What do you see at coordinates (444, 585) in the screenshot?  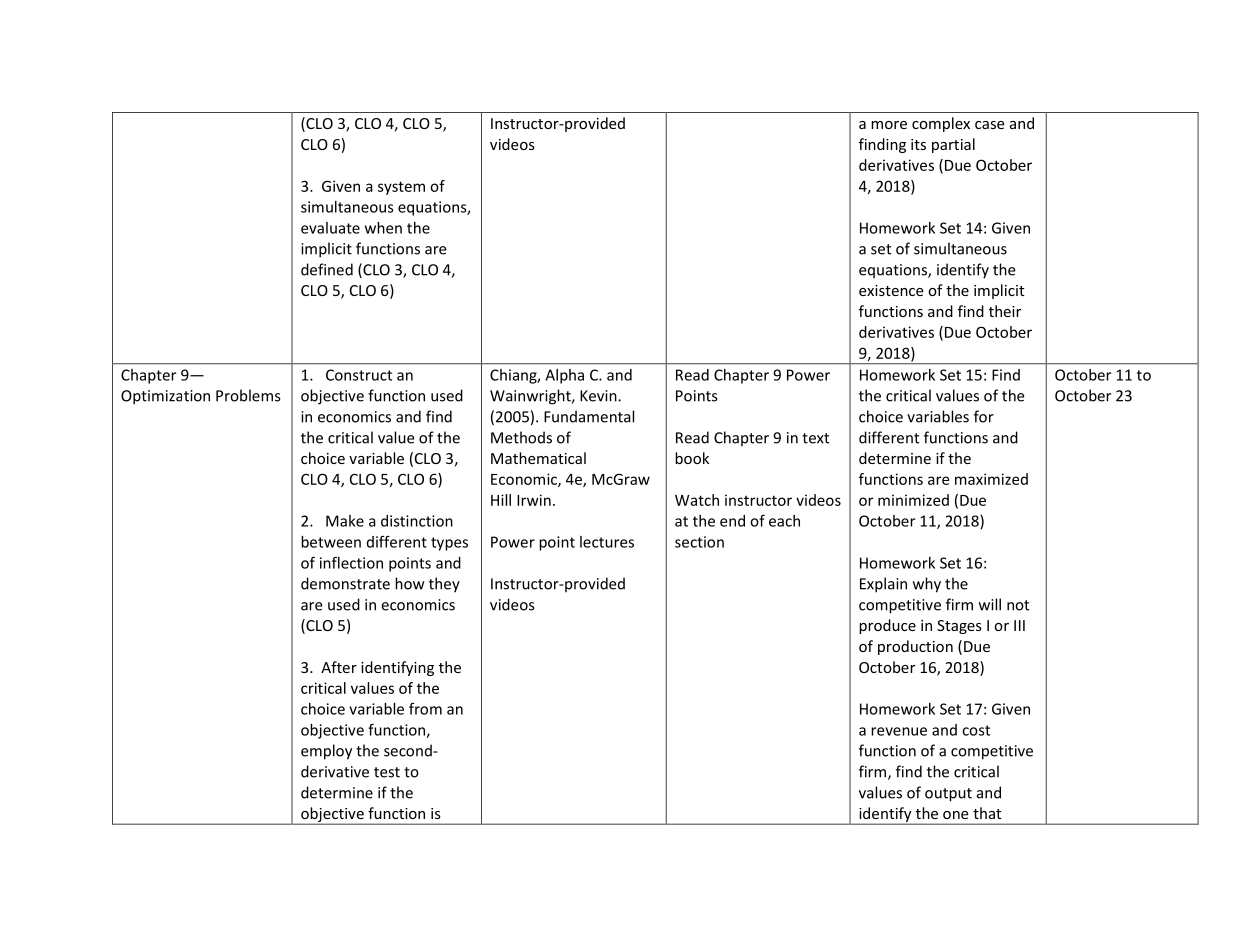 I see `they` at bounding box center [444, 585].
